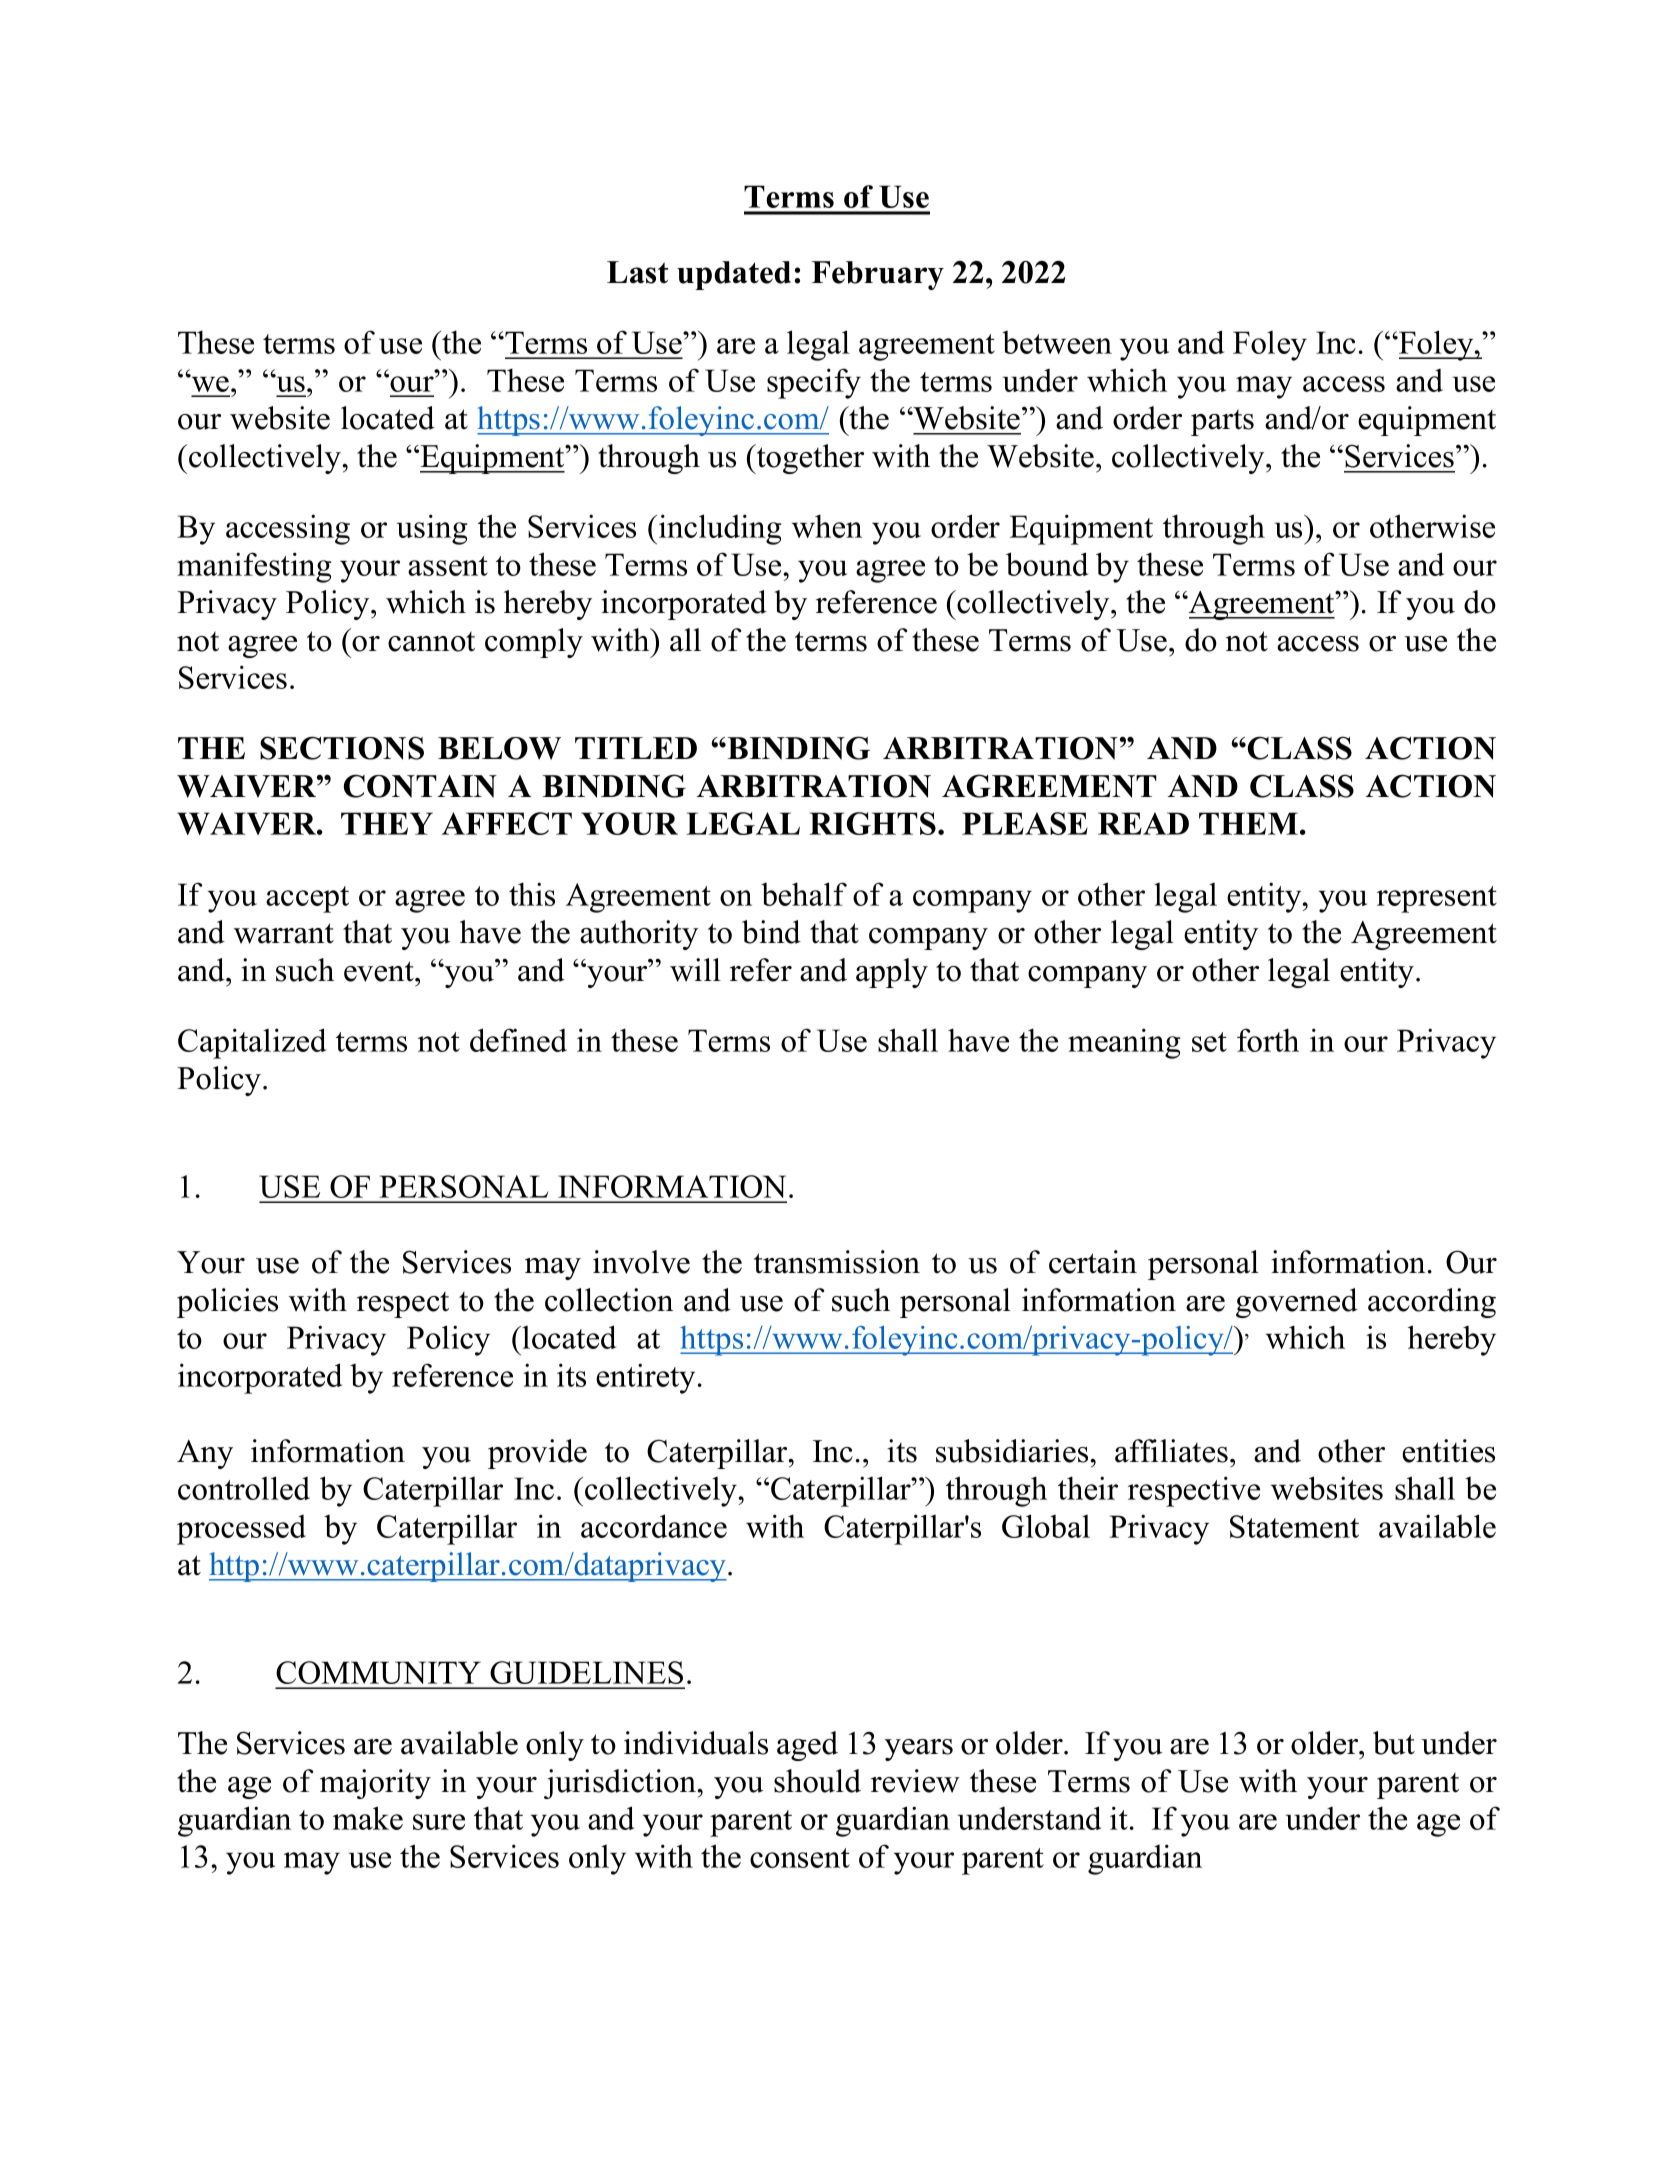  Describe the element at coordinates (878, 275) in the screenshot. I see `February` at that location.
